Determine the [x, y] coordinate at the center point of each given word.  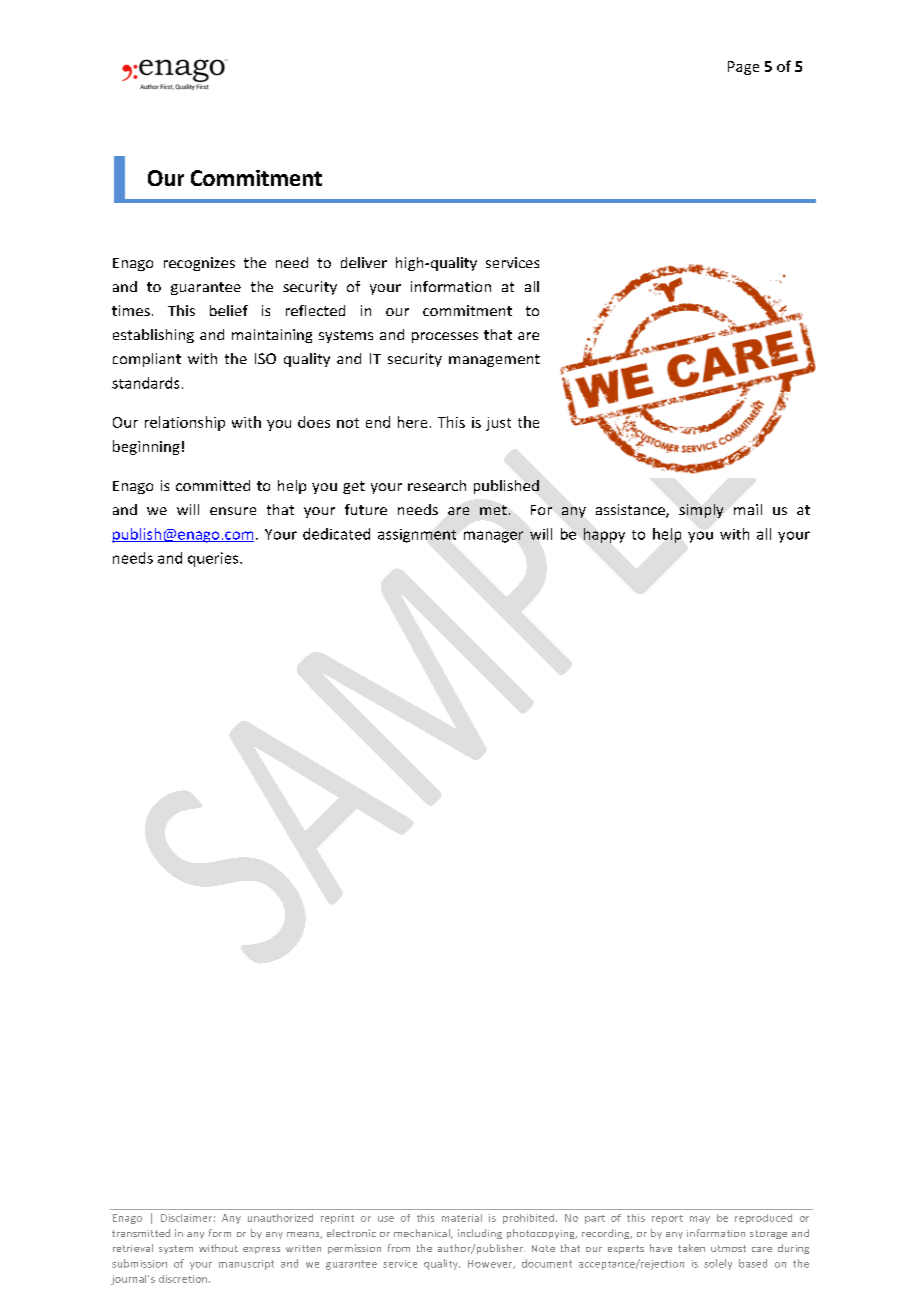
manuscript [246, 1265]
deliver [364, 262]
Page [743, 68]
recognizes [199, 264]
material [462, 1218]
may [700, 1220]
